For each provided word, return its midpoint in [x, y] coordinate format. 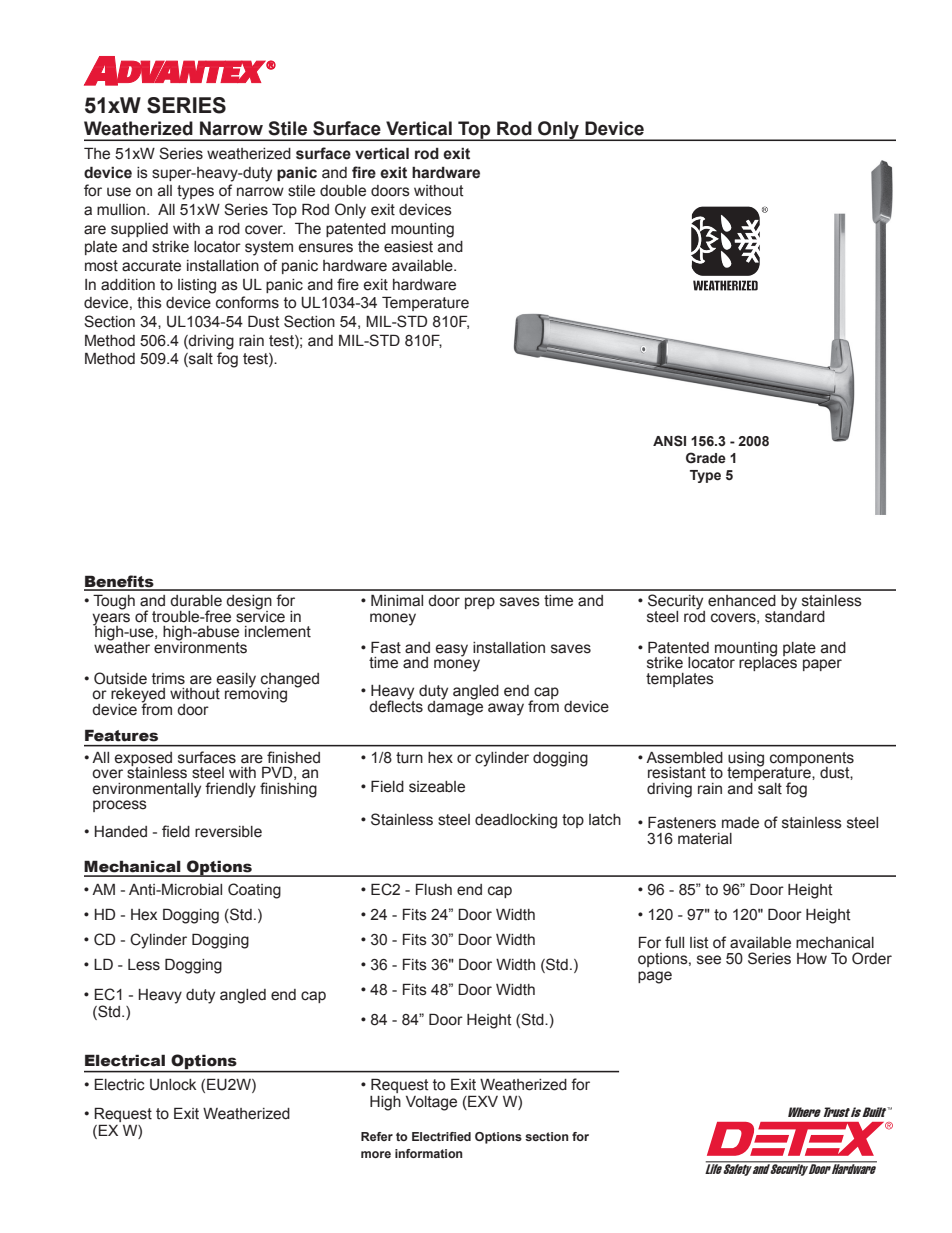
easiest [408, 247]
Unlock [173, 1085]
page [655, 977]
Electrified [441, 1136]
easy [452, 650]
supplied [139, 230]
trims [168, 679]
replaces [768, 663]
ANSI [669, 441]
